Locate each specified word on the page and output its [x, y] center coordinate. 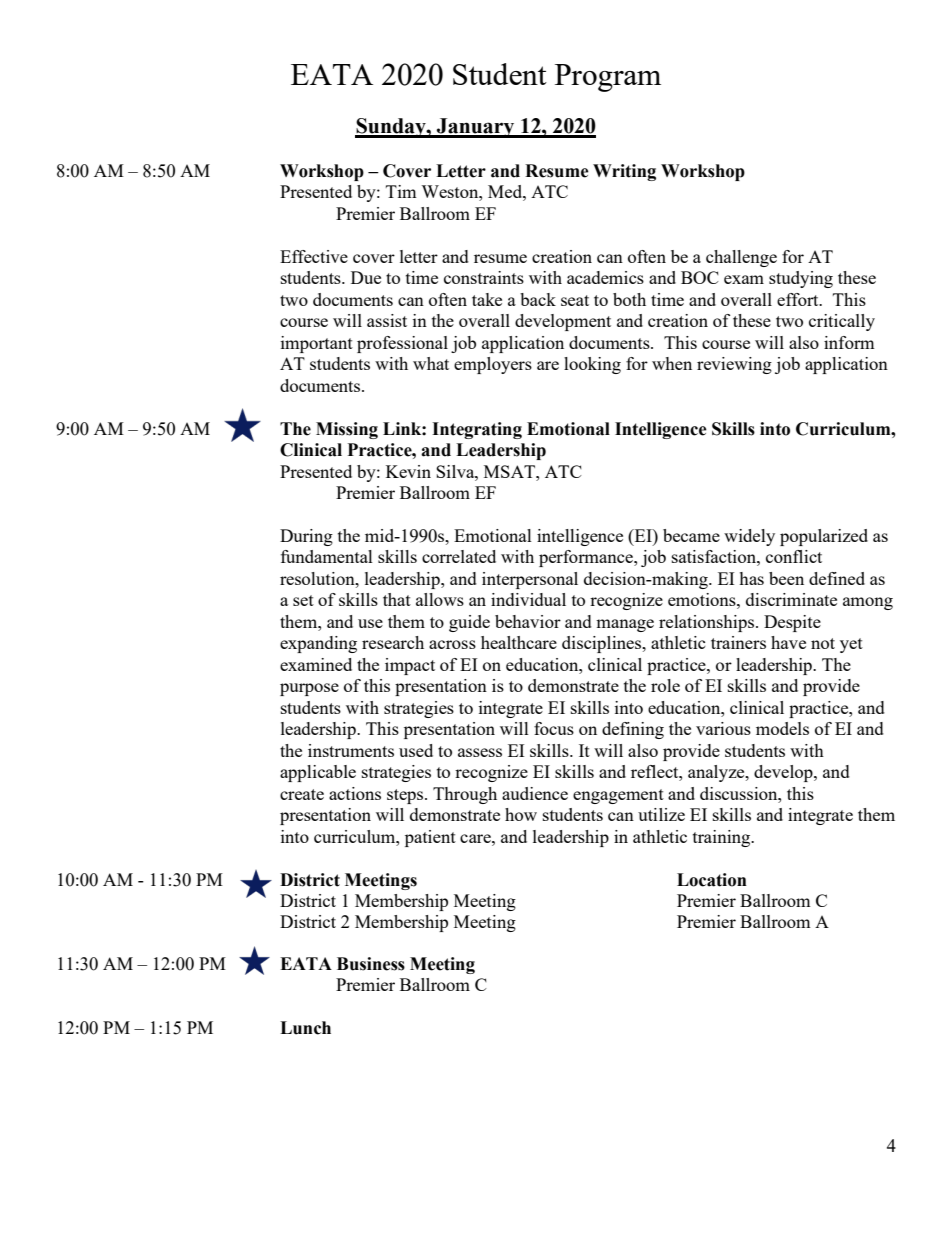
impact [410, 666]
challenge [741, 258]
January [476, 128]
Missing [347, 430]
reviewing [734, 365]
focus [554, 728]
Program [608, 78]
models [782, 728]
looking [592, 365]
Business [371, 964]
